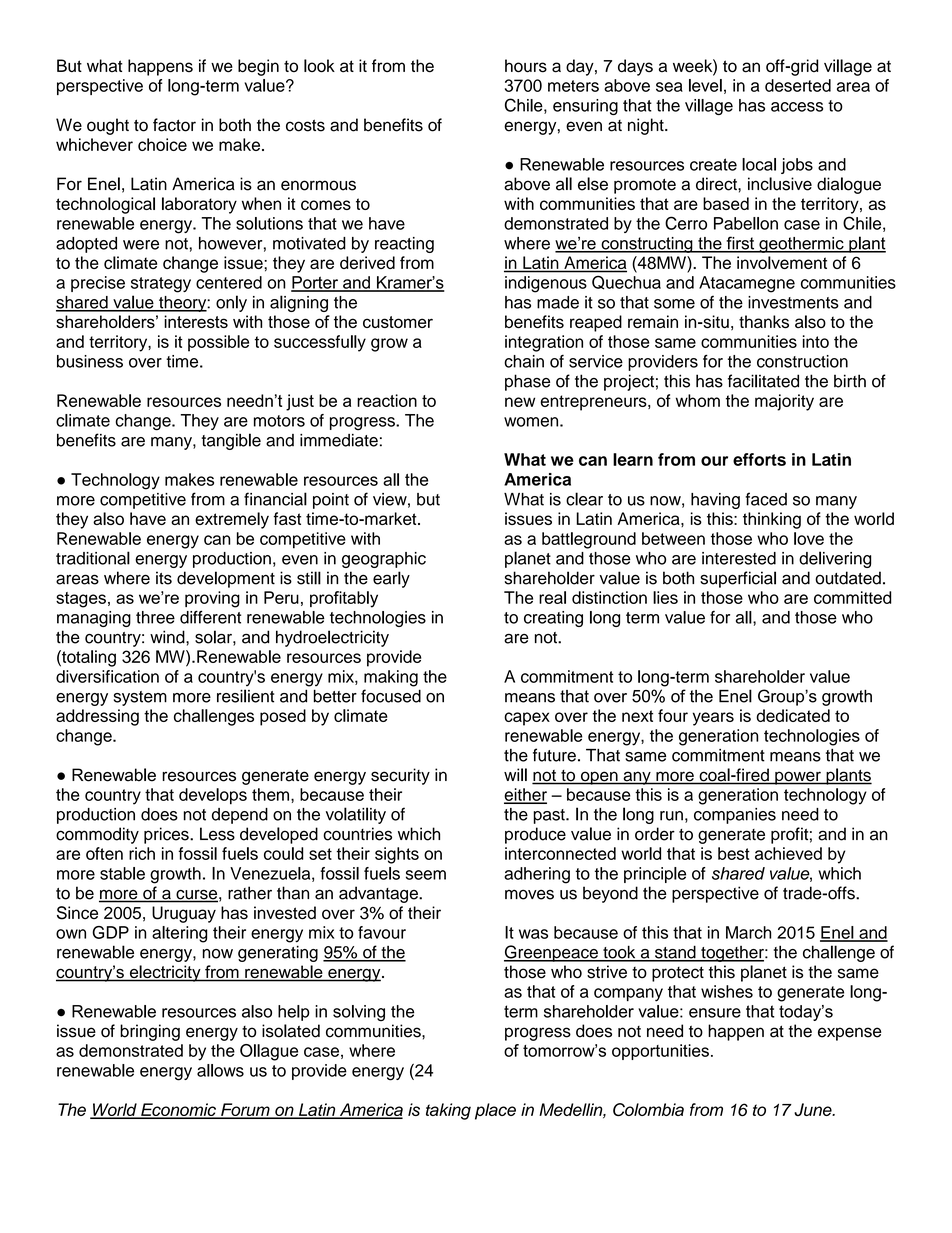 This screenshot has width=952, height=1233. Describe the element at coordinates (155, 617) in the screenshot. I see `three` at that location.
